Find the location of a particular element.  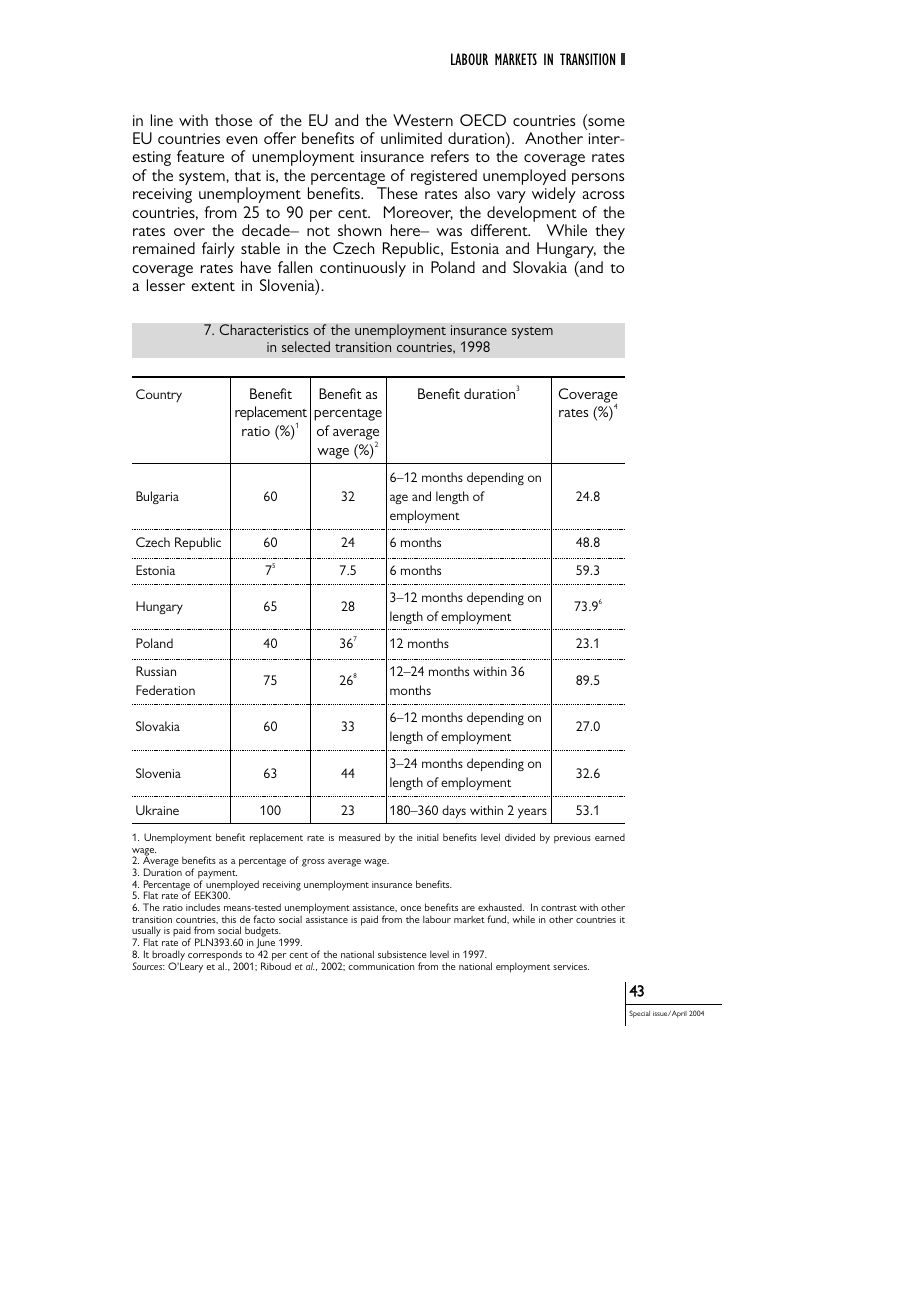

Country is located at coordinates (159, 395).
